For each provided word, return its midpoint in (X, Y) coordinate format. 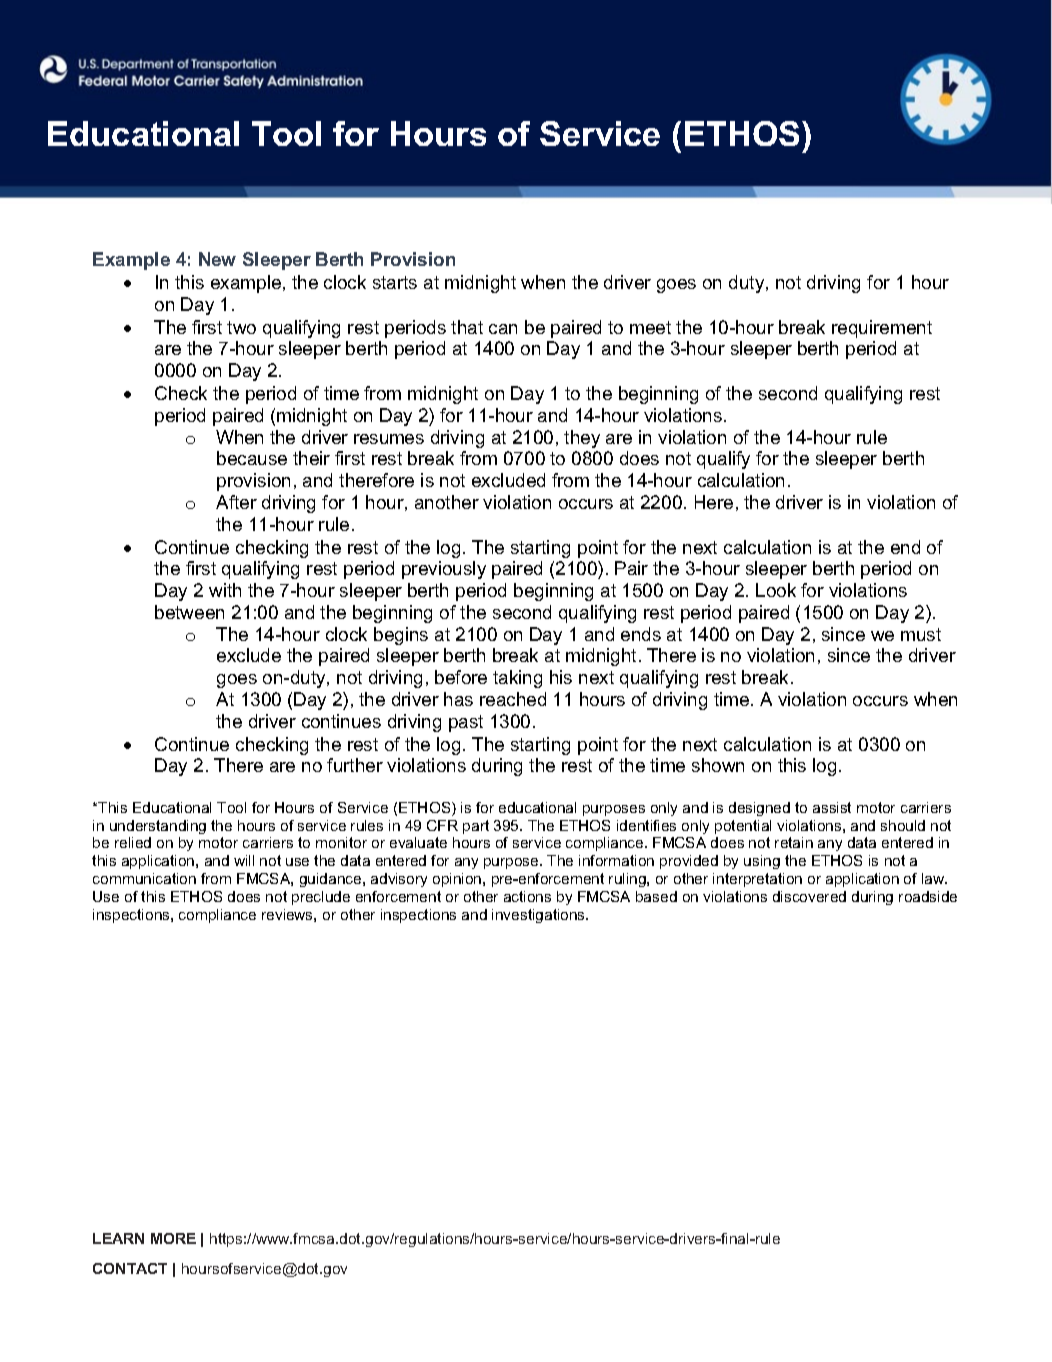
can (503, 329)
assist (832, 807)
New (217, 259)
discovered (809, 896)
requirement (882, 329)
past (466, 723)
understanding (158, 827)
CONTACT (130, 1268)
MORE (173, 1238)
